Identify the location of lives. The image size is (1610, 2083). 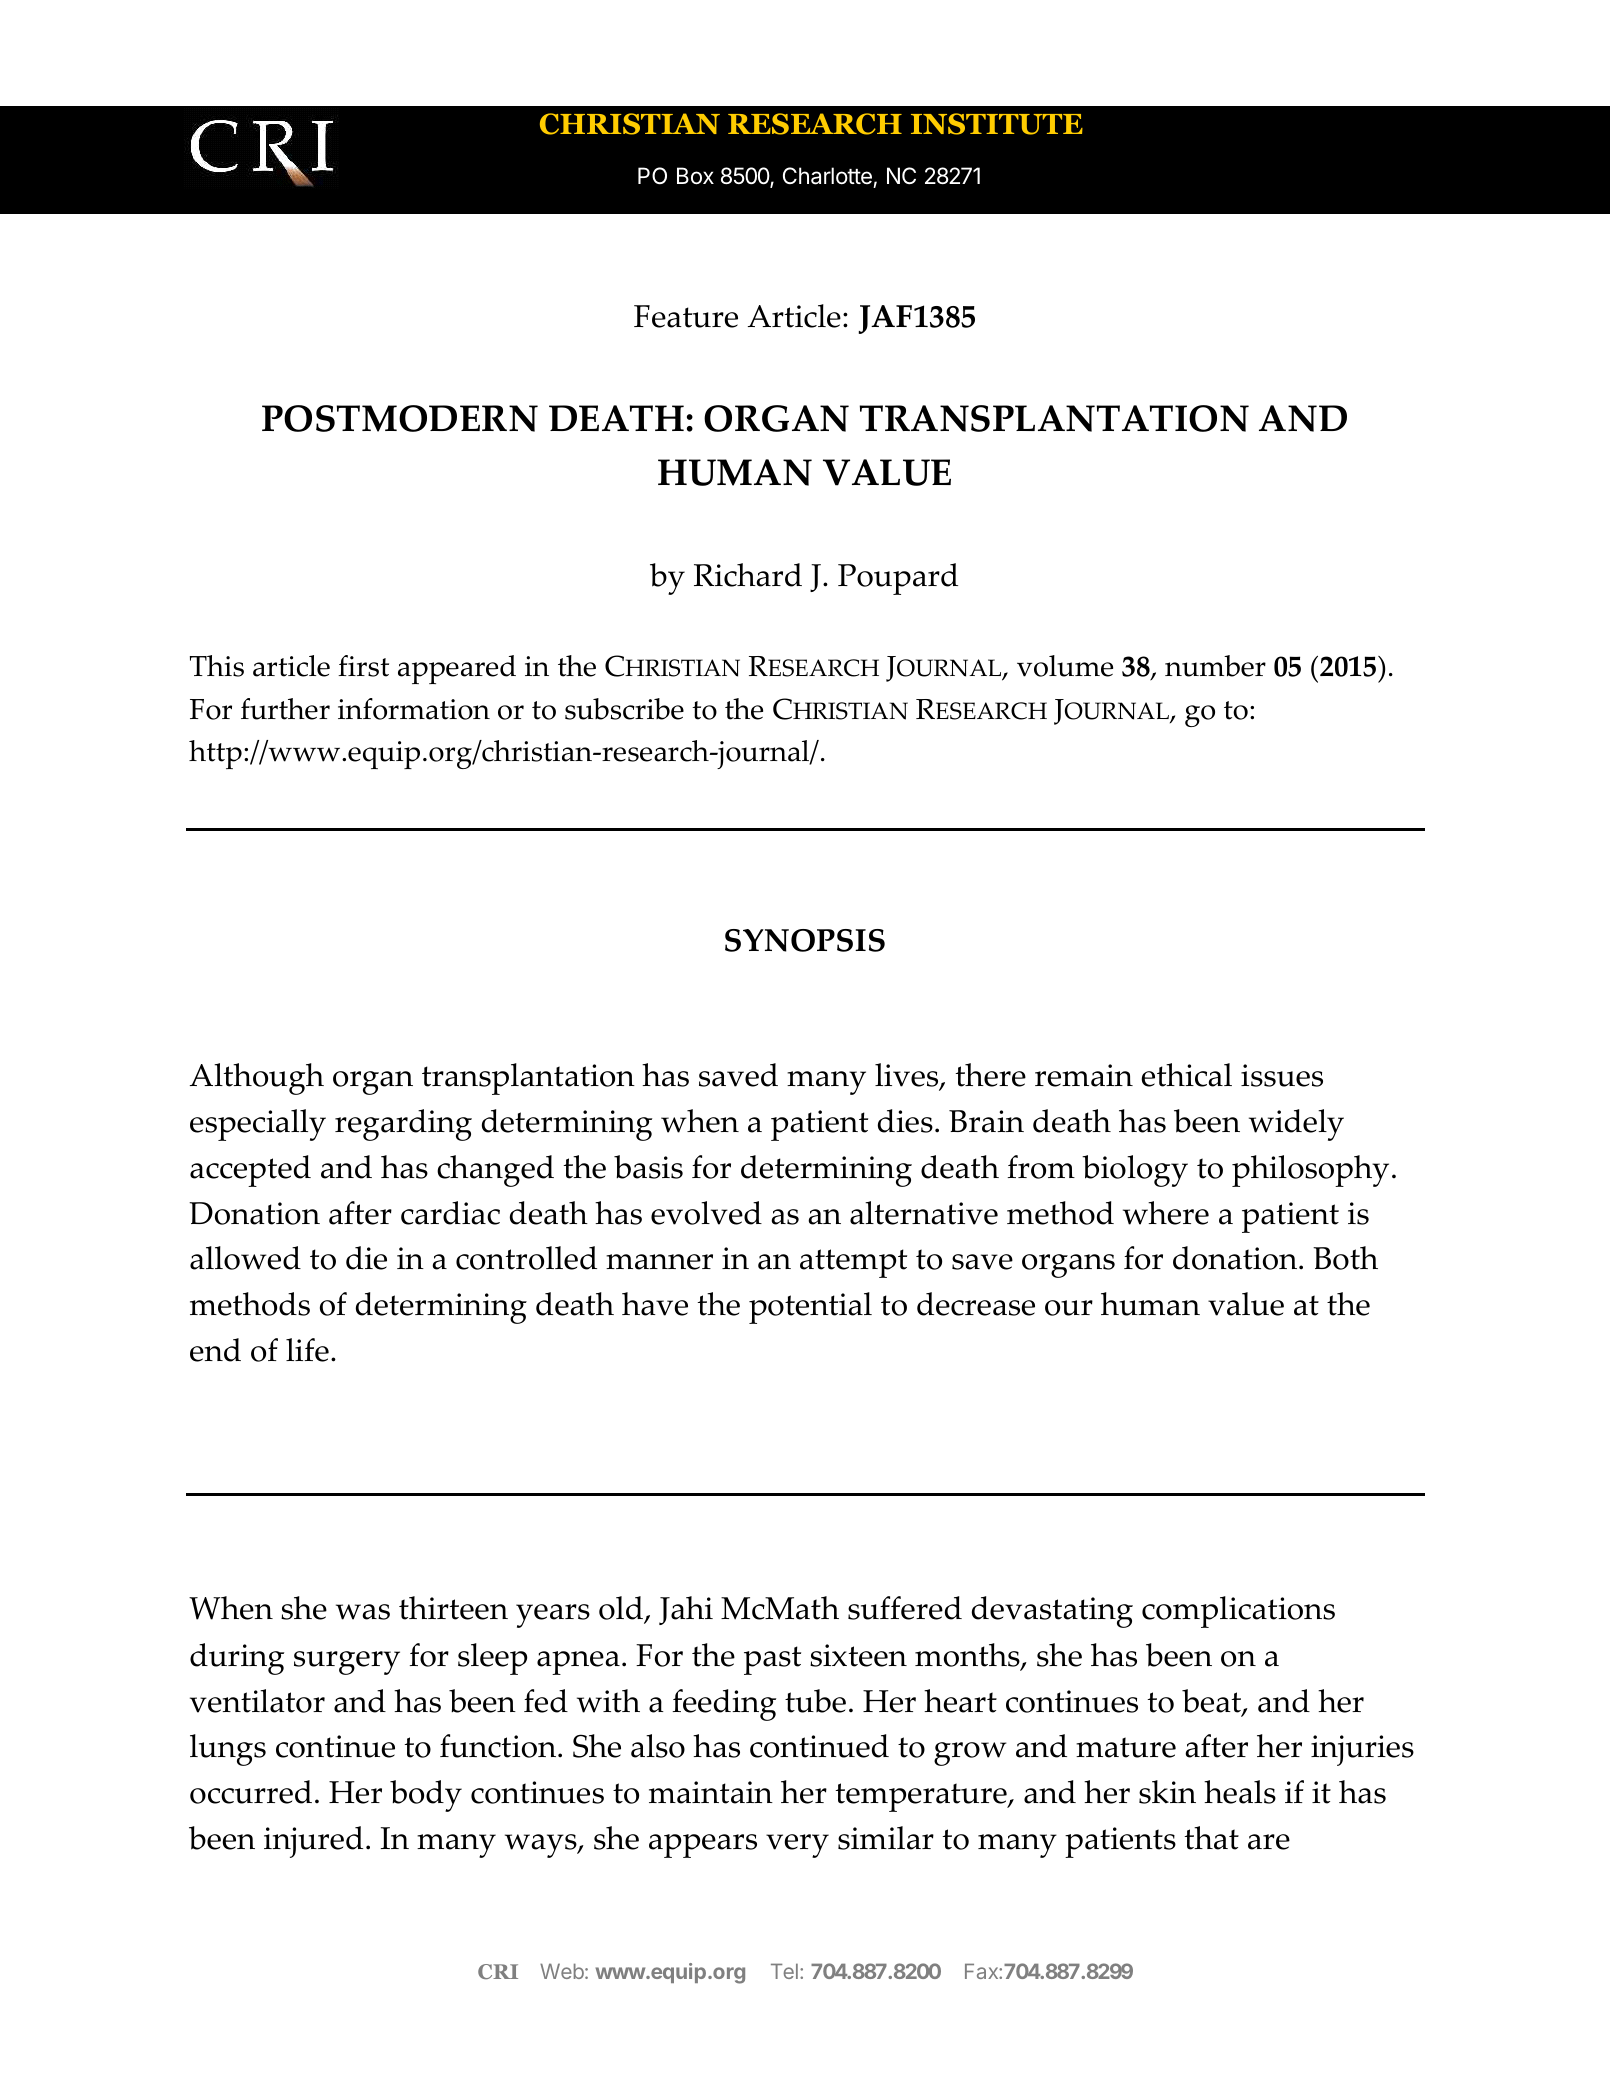
(908, 1076).
